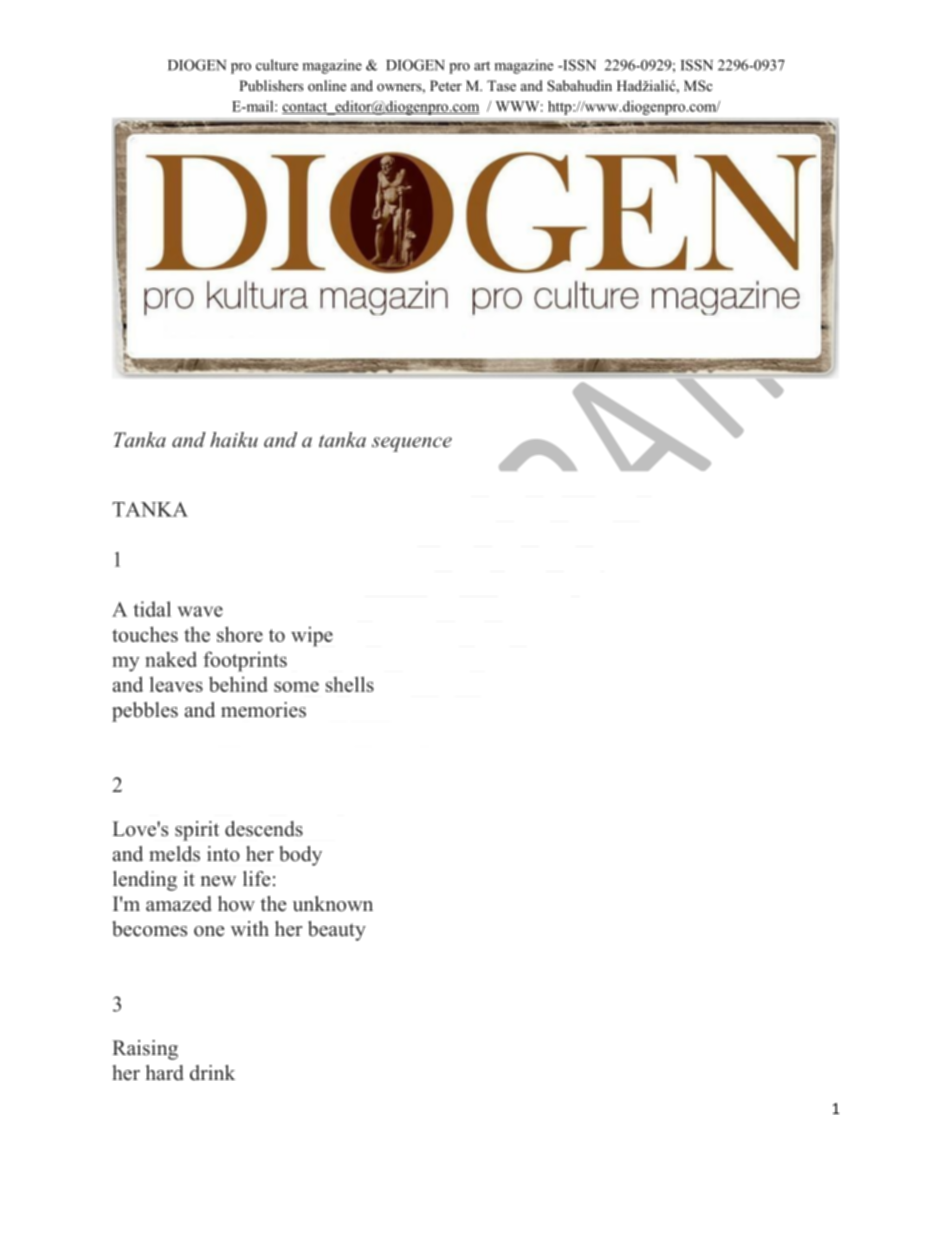  What do you see at coordinates (337, 931) in the screenshot?
I see `beauty` at bounding box center [337, 931].
